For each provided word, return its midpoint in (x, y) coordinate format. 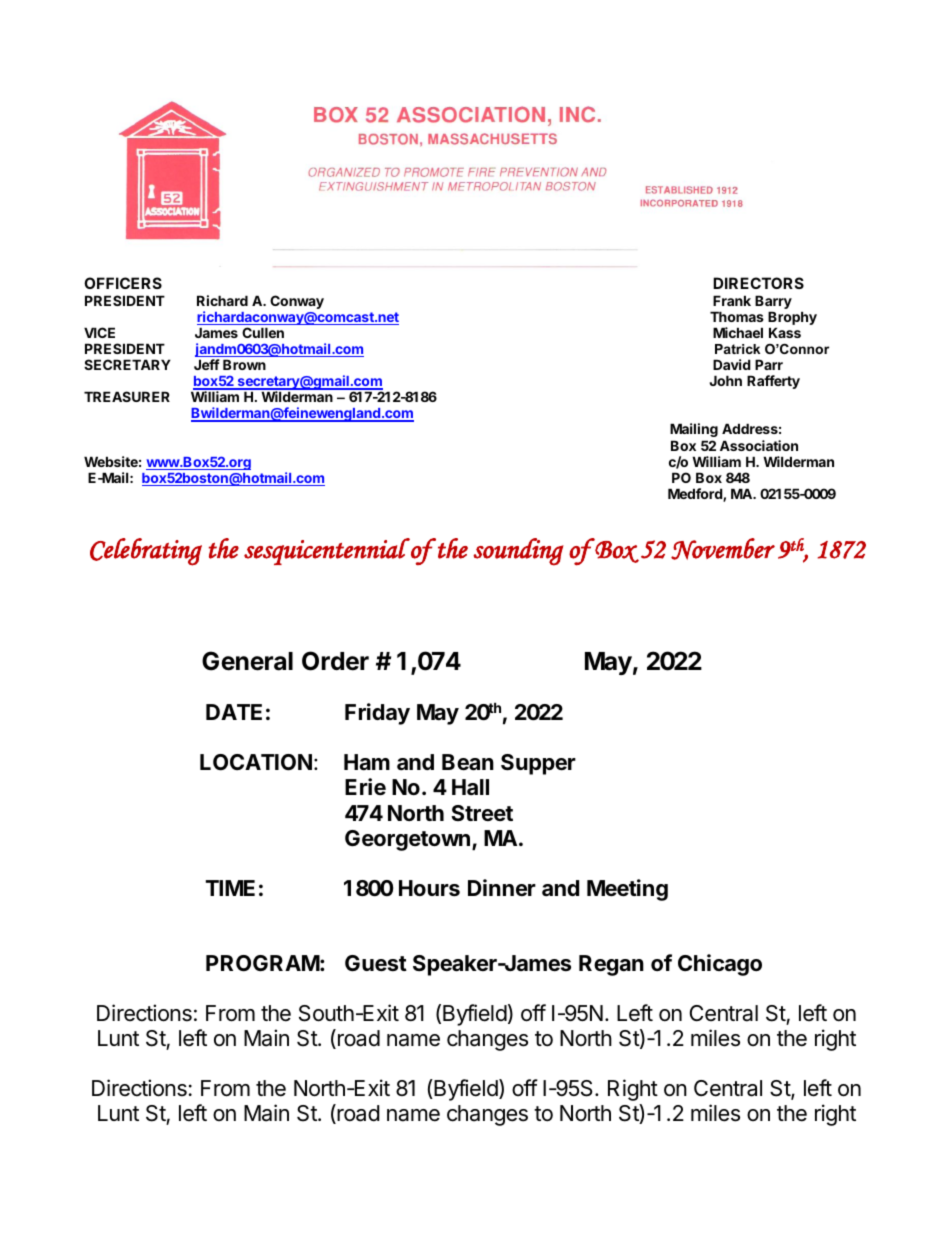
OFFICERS (123, 283)
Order (335, 661)
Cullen (263, 332)
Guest (376, 963)
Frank (732, 300)
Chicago (720, 965)
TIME (230, 888)
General (247, 661)
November (723, 549)
